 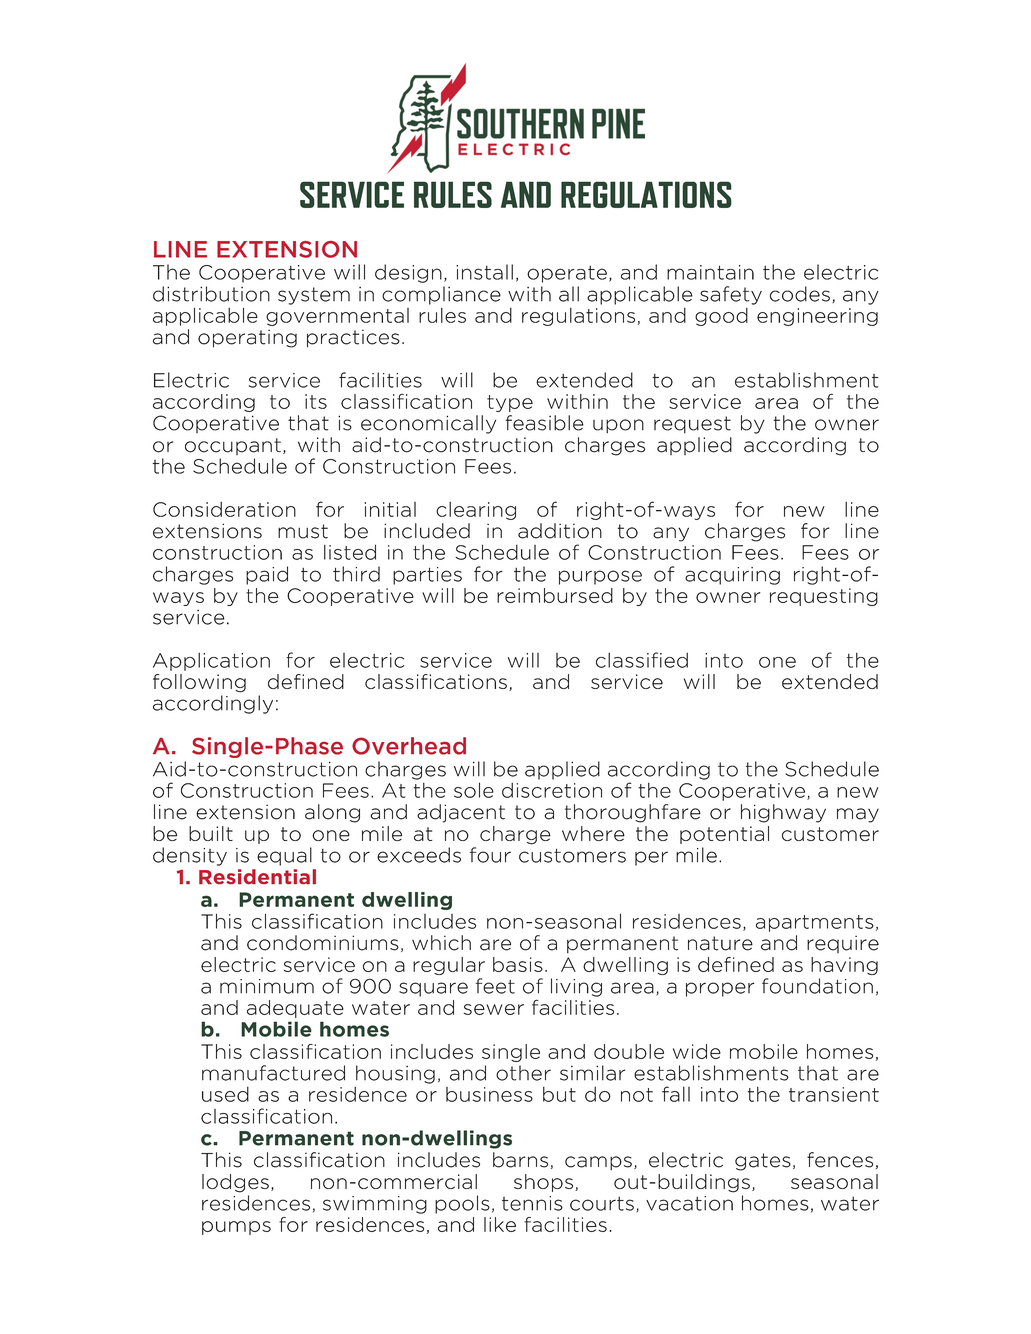 I want to click on basis, so click(x=518, y=964).
